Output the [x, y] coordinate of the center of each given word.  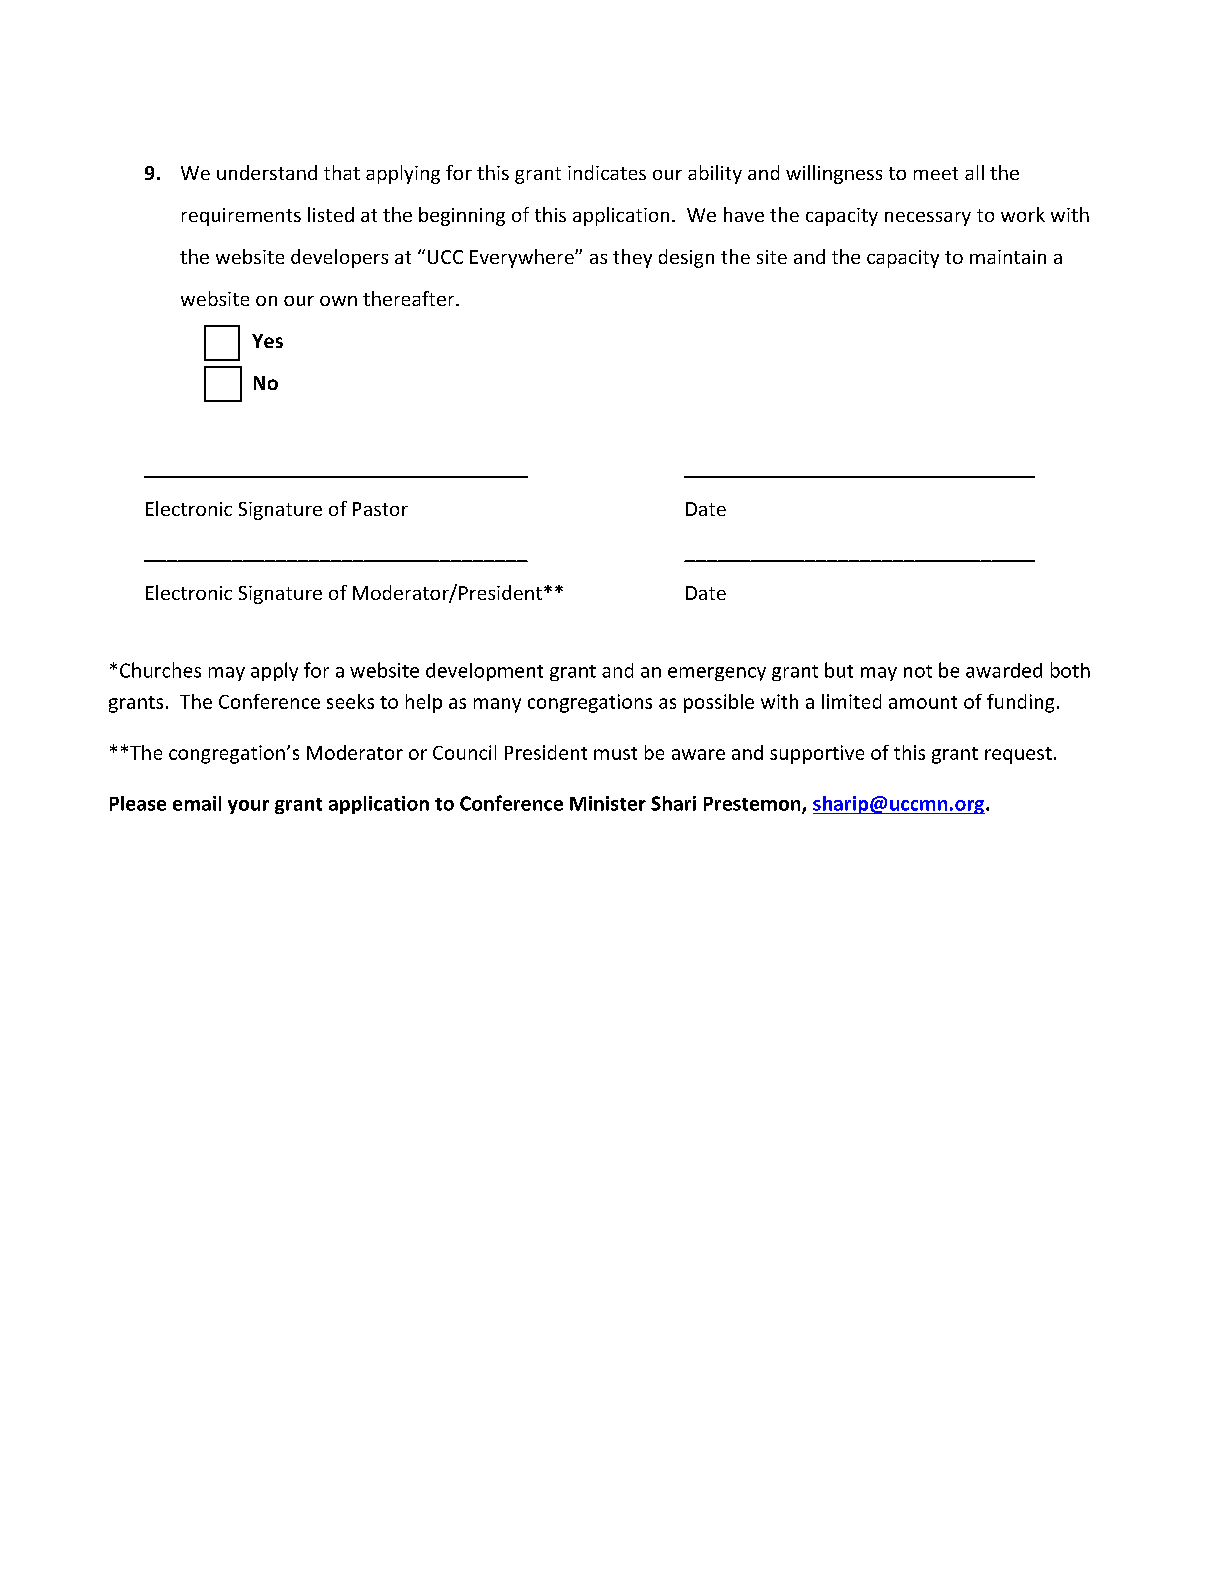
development [484, 672]
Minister [608, 803]
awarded [1004, 670]
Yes [267, 341]
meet [936, 173]
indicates [607, 172]
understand [267, 172]
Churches [160, 670]
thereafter [410, 298]
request [1018, 755]
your [248, 807]
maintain [1008, 257]
